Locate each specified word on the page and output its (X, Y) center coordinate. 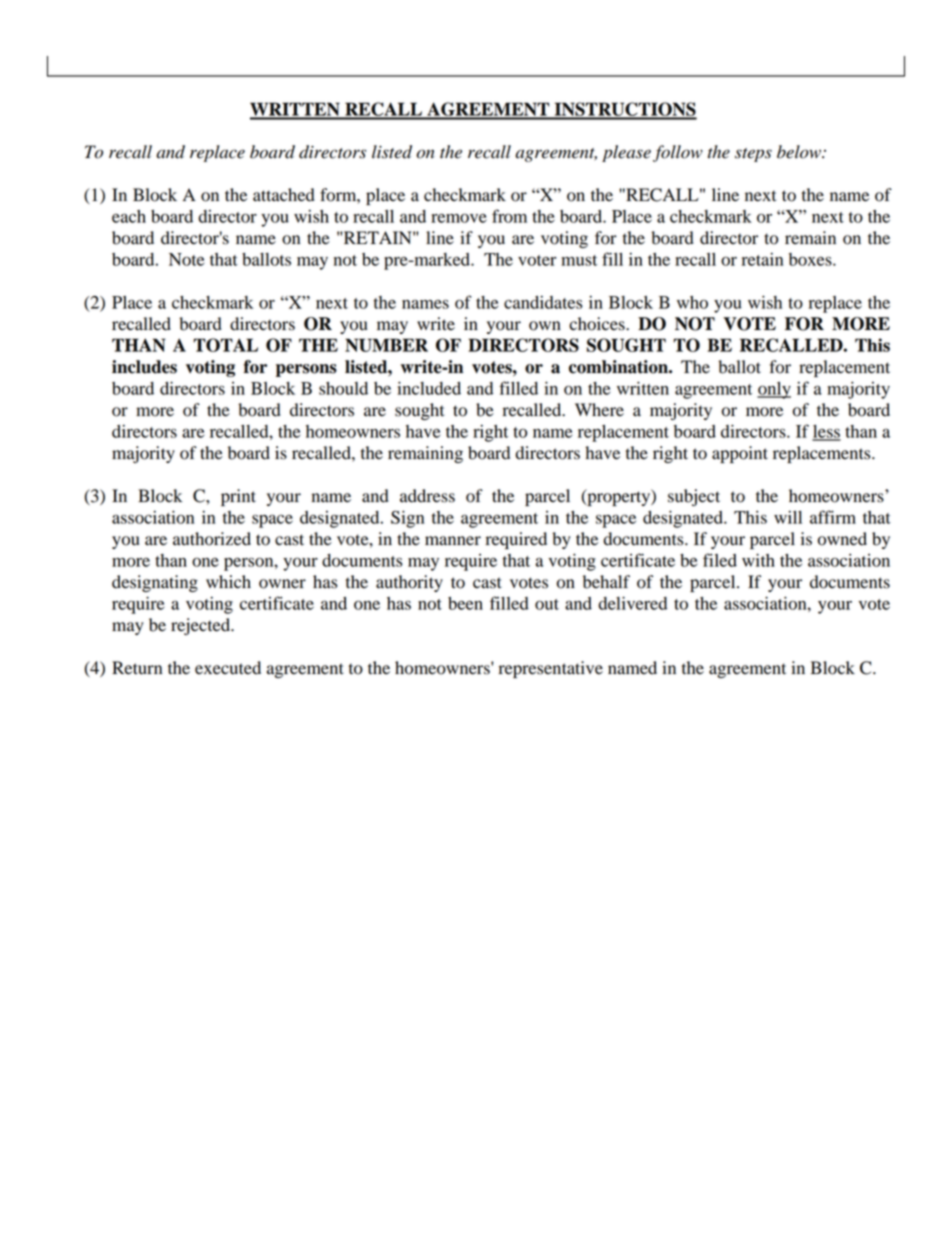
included (429, 388)
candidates (543, 302)
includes (144, 367)
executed (228, 668)
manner (453, 541)
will (788, 517)
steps (753, 155)
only (774, 390)
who (692, 302)
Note (186, 259)
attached (284, 195)
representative (550, 669)
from (509, 216)
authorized (212, 539)
